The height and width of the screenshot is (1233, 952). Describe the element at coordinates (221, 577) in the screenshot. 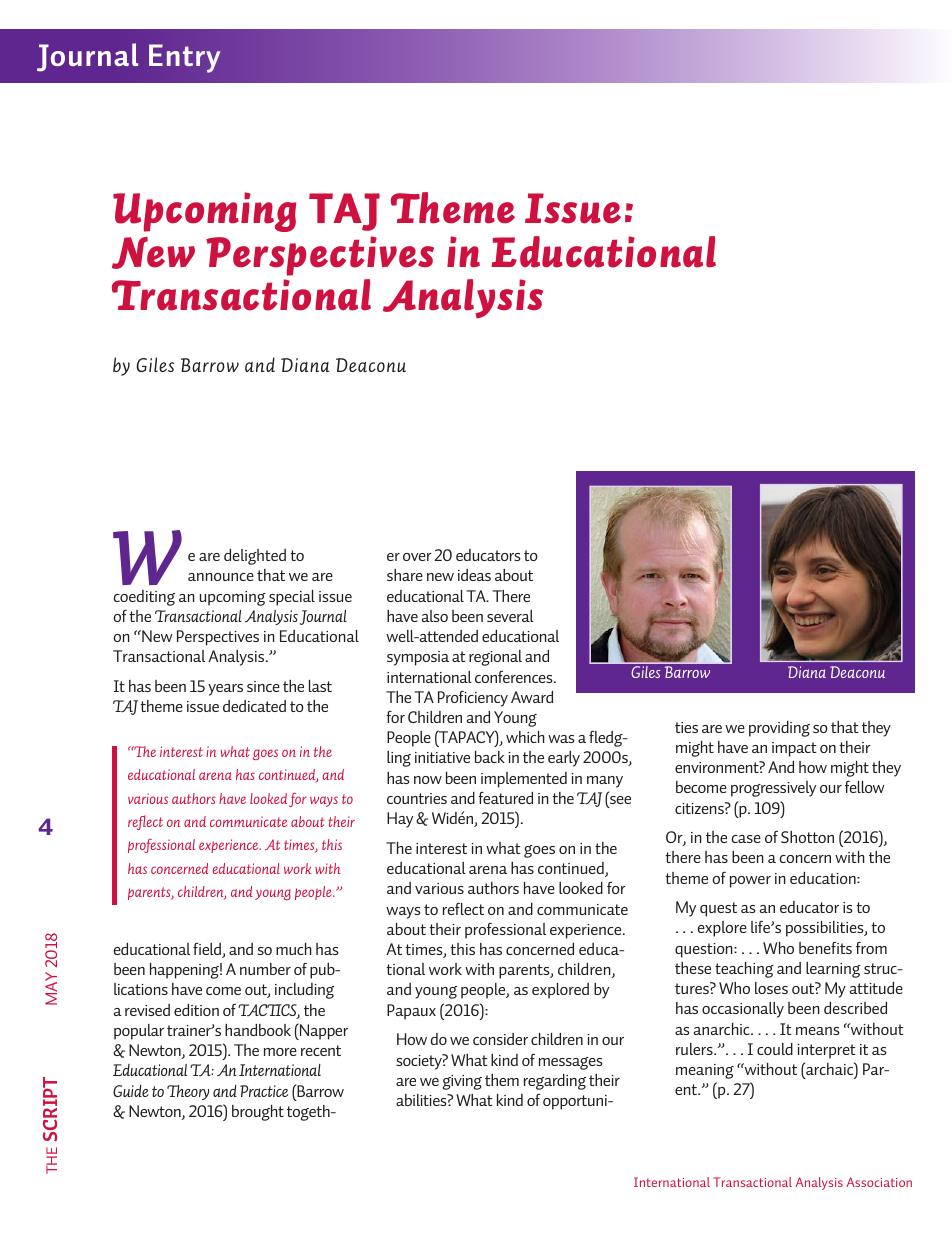

I see `announce` at that location.
